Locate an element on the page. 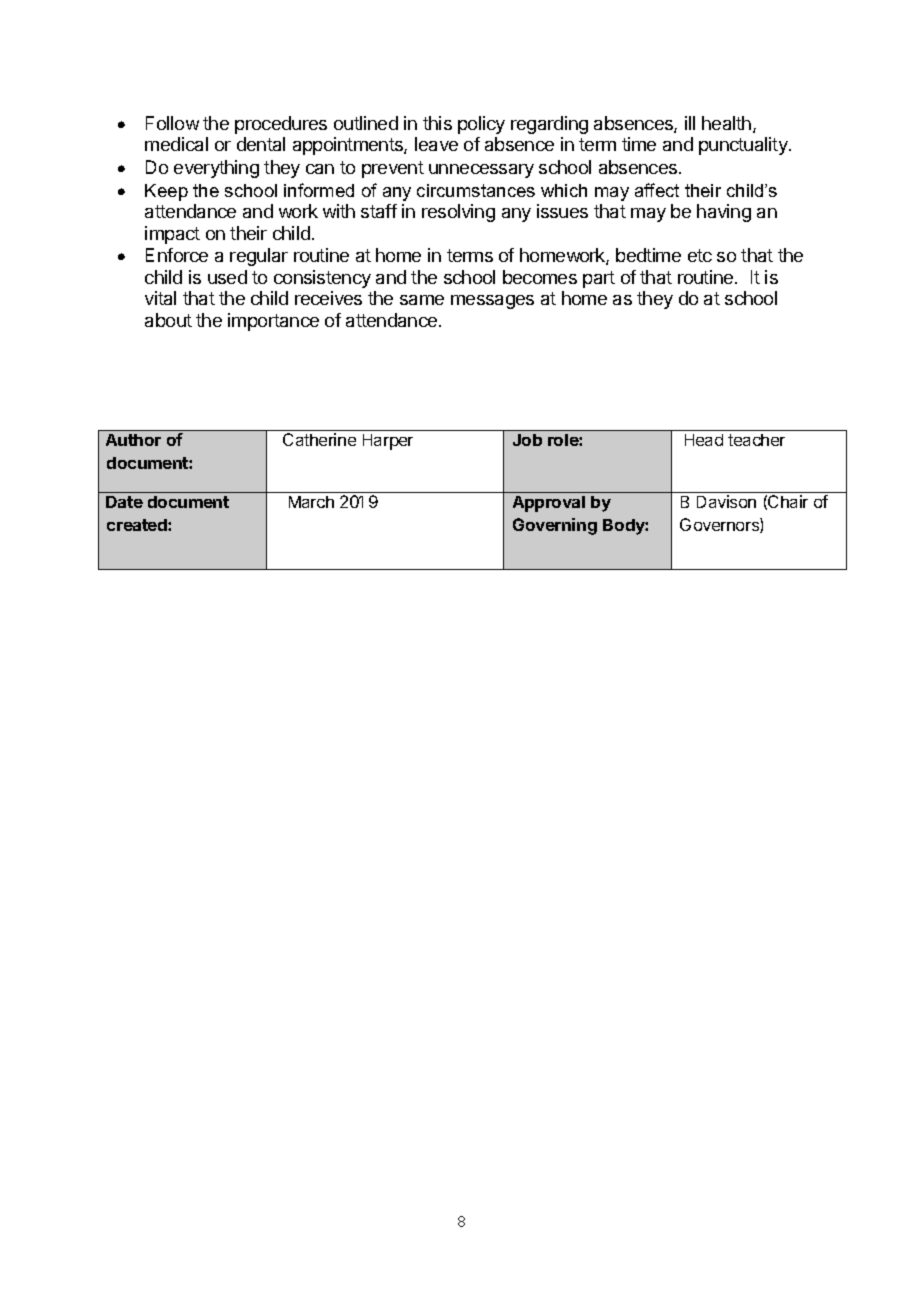 The width and height of the document is (924, 1308). having is located at coordinates (724, 213).
